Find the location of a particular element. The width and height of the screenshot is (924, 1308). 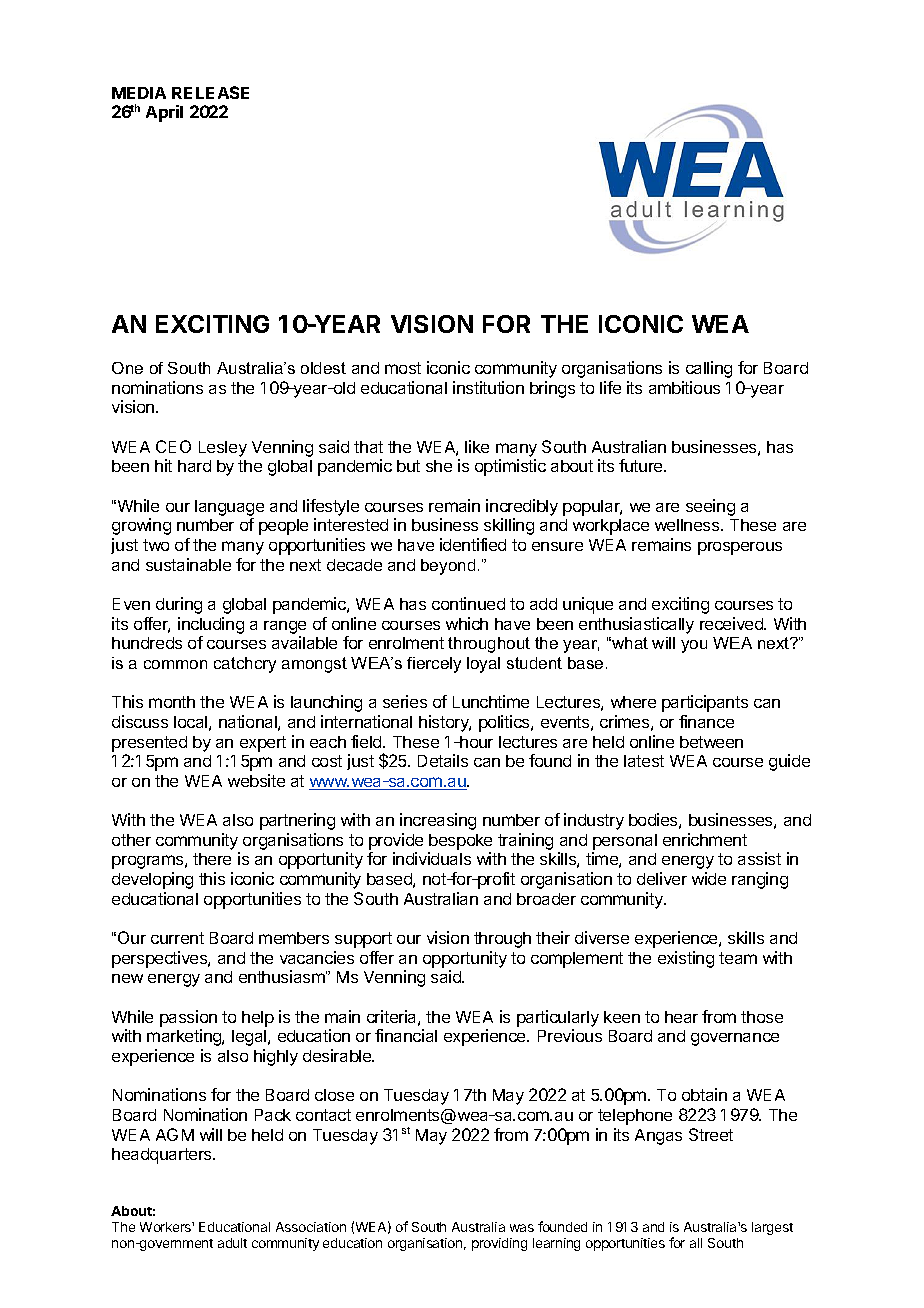

largest is located at coordinates (772, 1228).
